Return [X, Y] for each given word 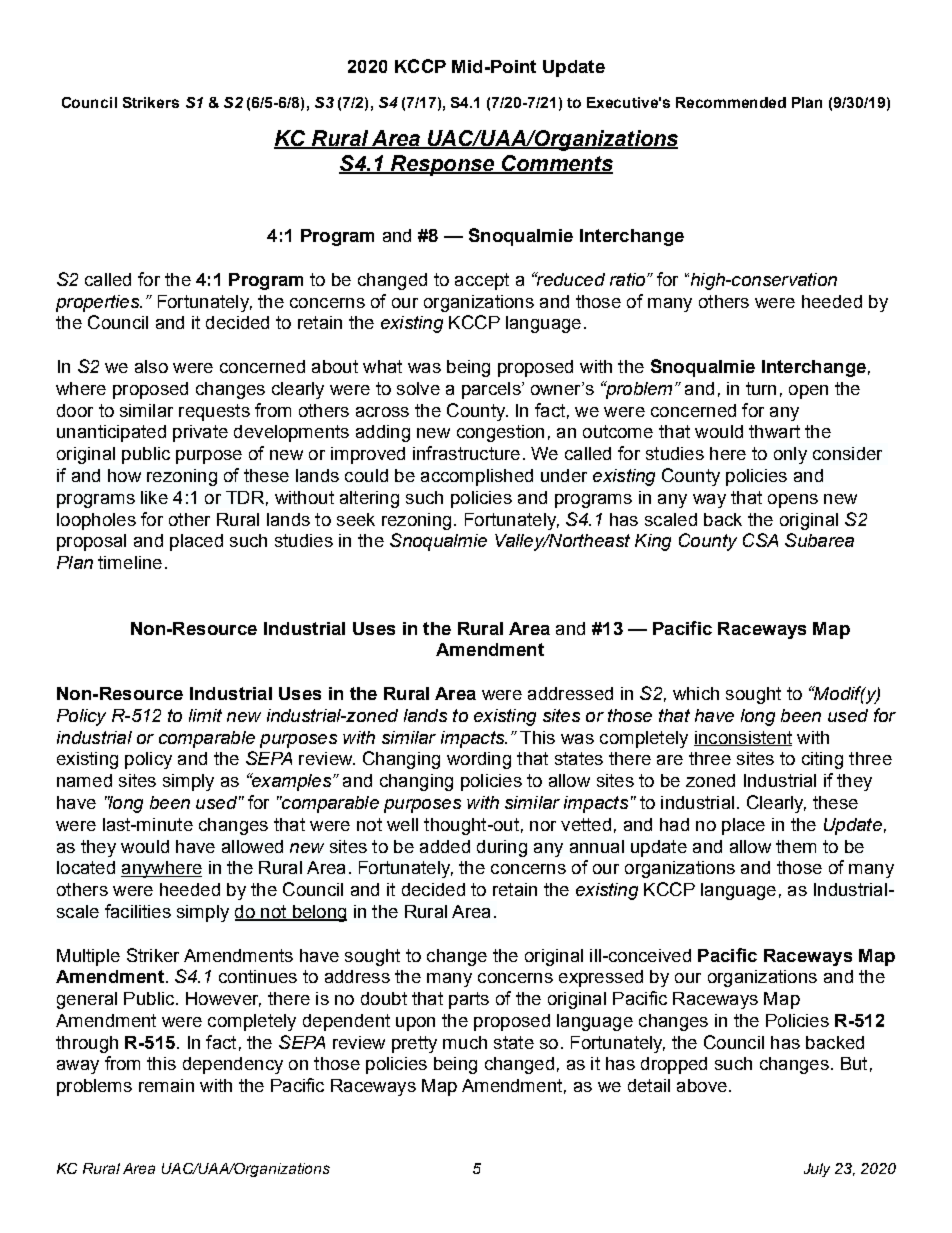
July [817, 1170]
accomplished [477, 477]
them [796, 846]
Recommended [731, 102]
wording [479, 760]
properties [98, 303]
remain [166, 1085]
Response [443, 165]
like [154, 497]
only [790, 455]
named [84, 780]
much [465, 1042]
